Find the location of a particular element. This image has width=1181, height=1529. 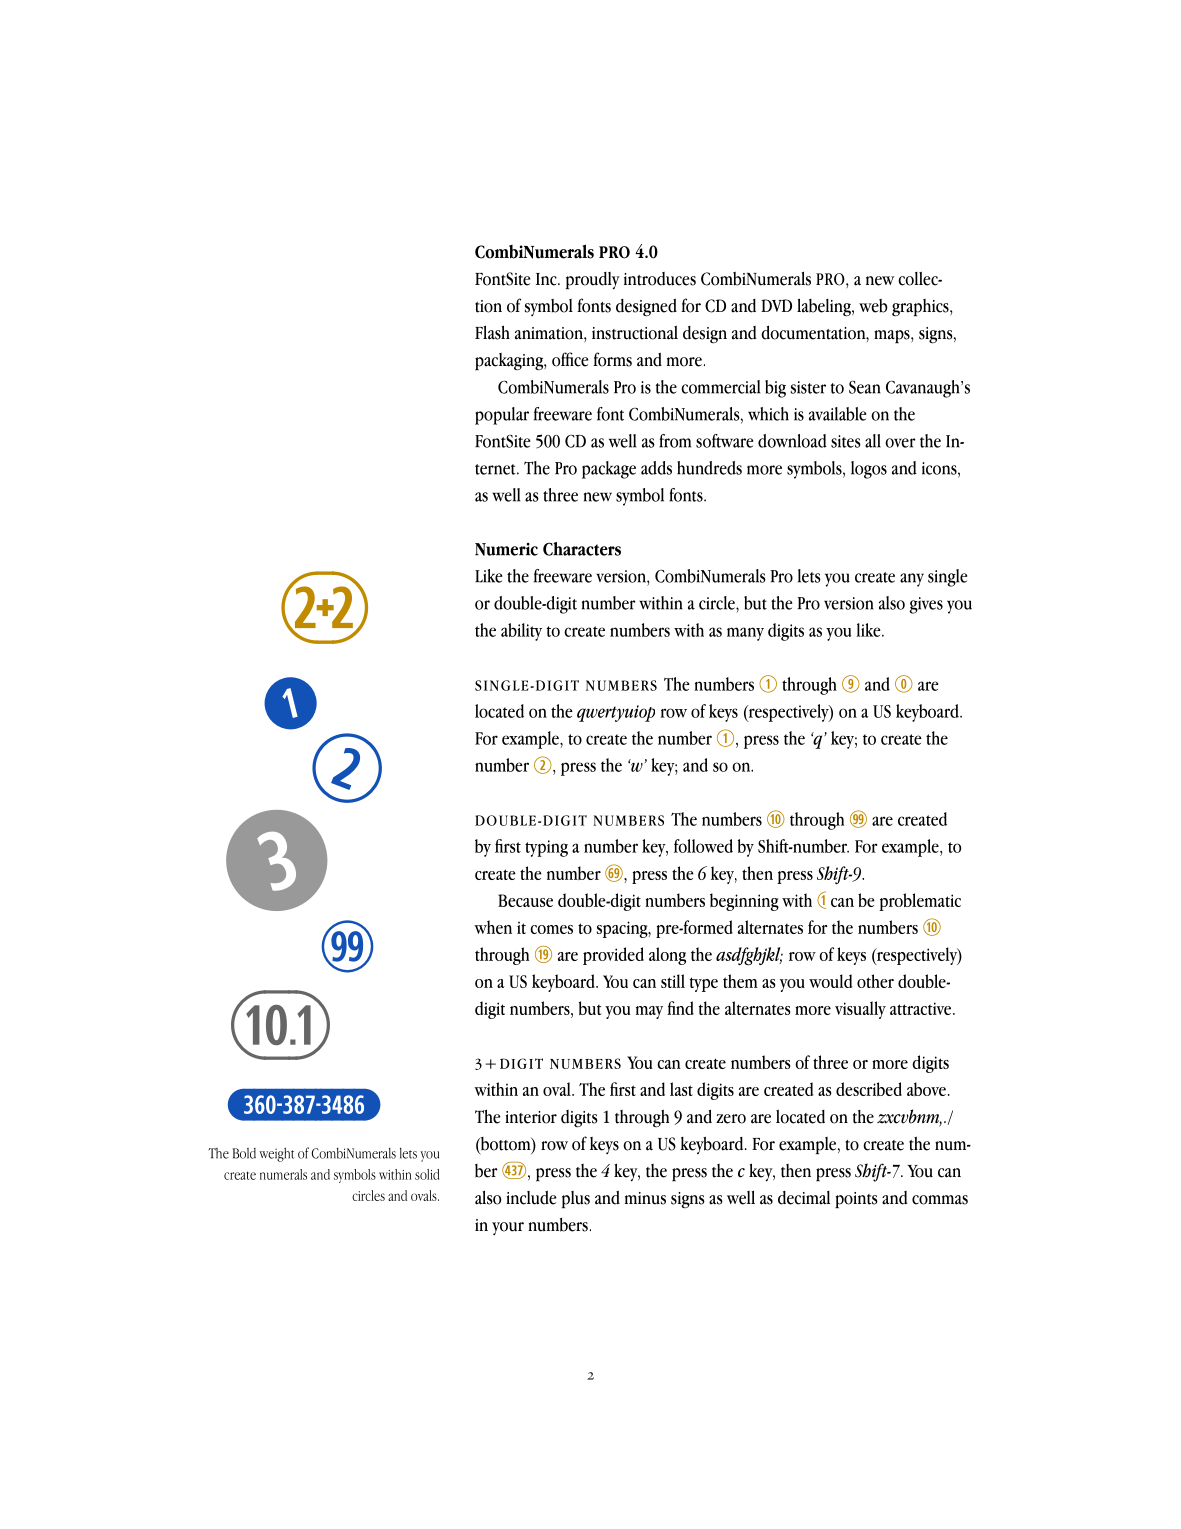

followed is located at coordinates (703, 846).
